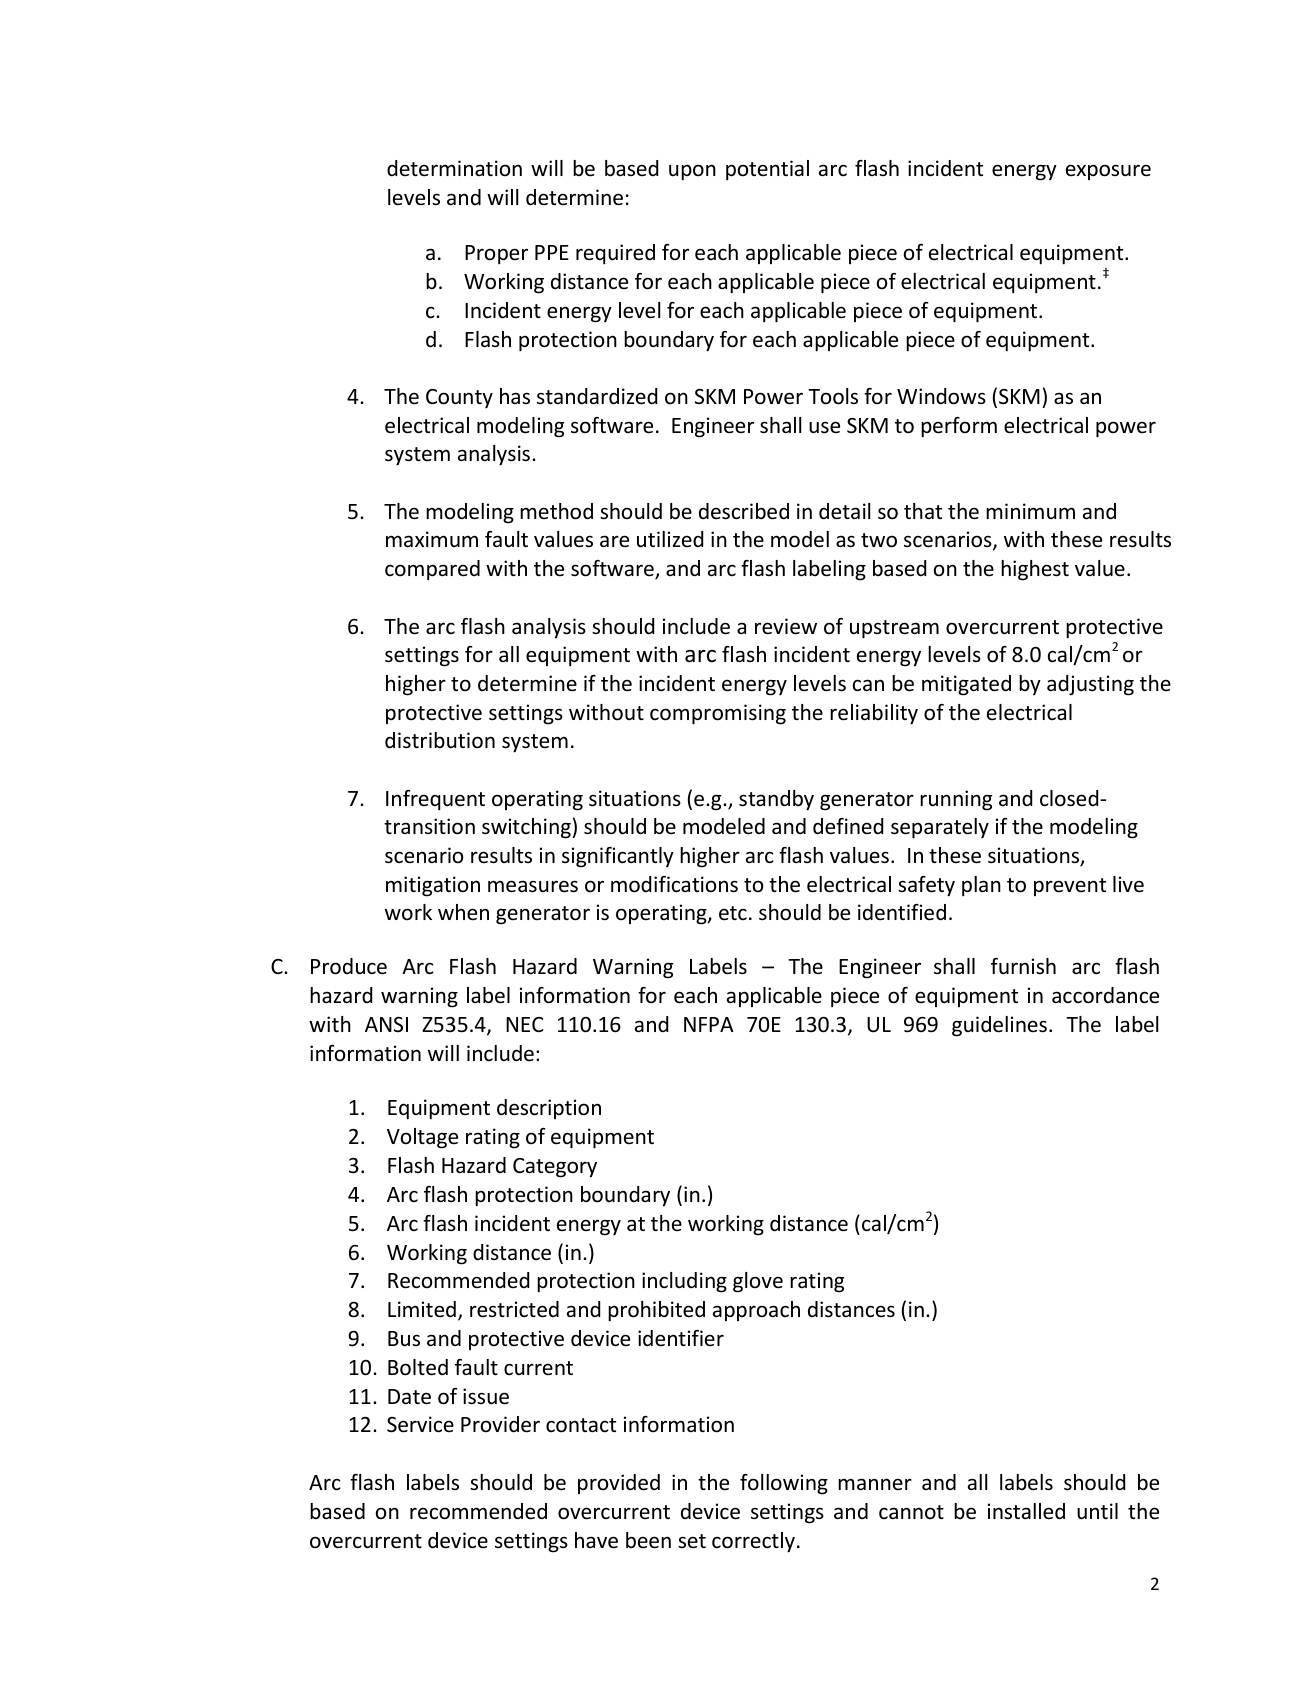 This screenshot has width=1314, height=1701. I want to click on prevent, so click(1070, 887).
